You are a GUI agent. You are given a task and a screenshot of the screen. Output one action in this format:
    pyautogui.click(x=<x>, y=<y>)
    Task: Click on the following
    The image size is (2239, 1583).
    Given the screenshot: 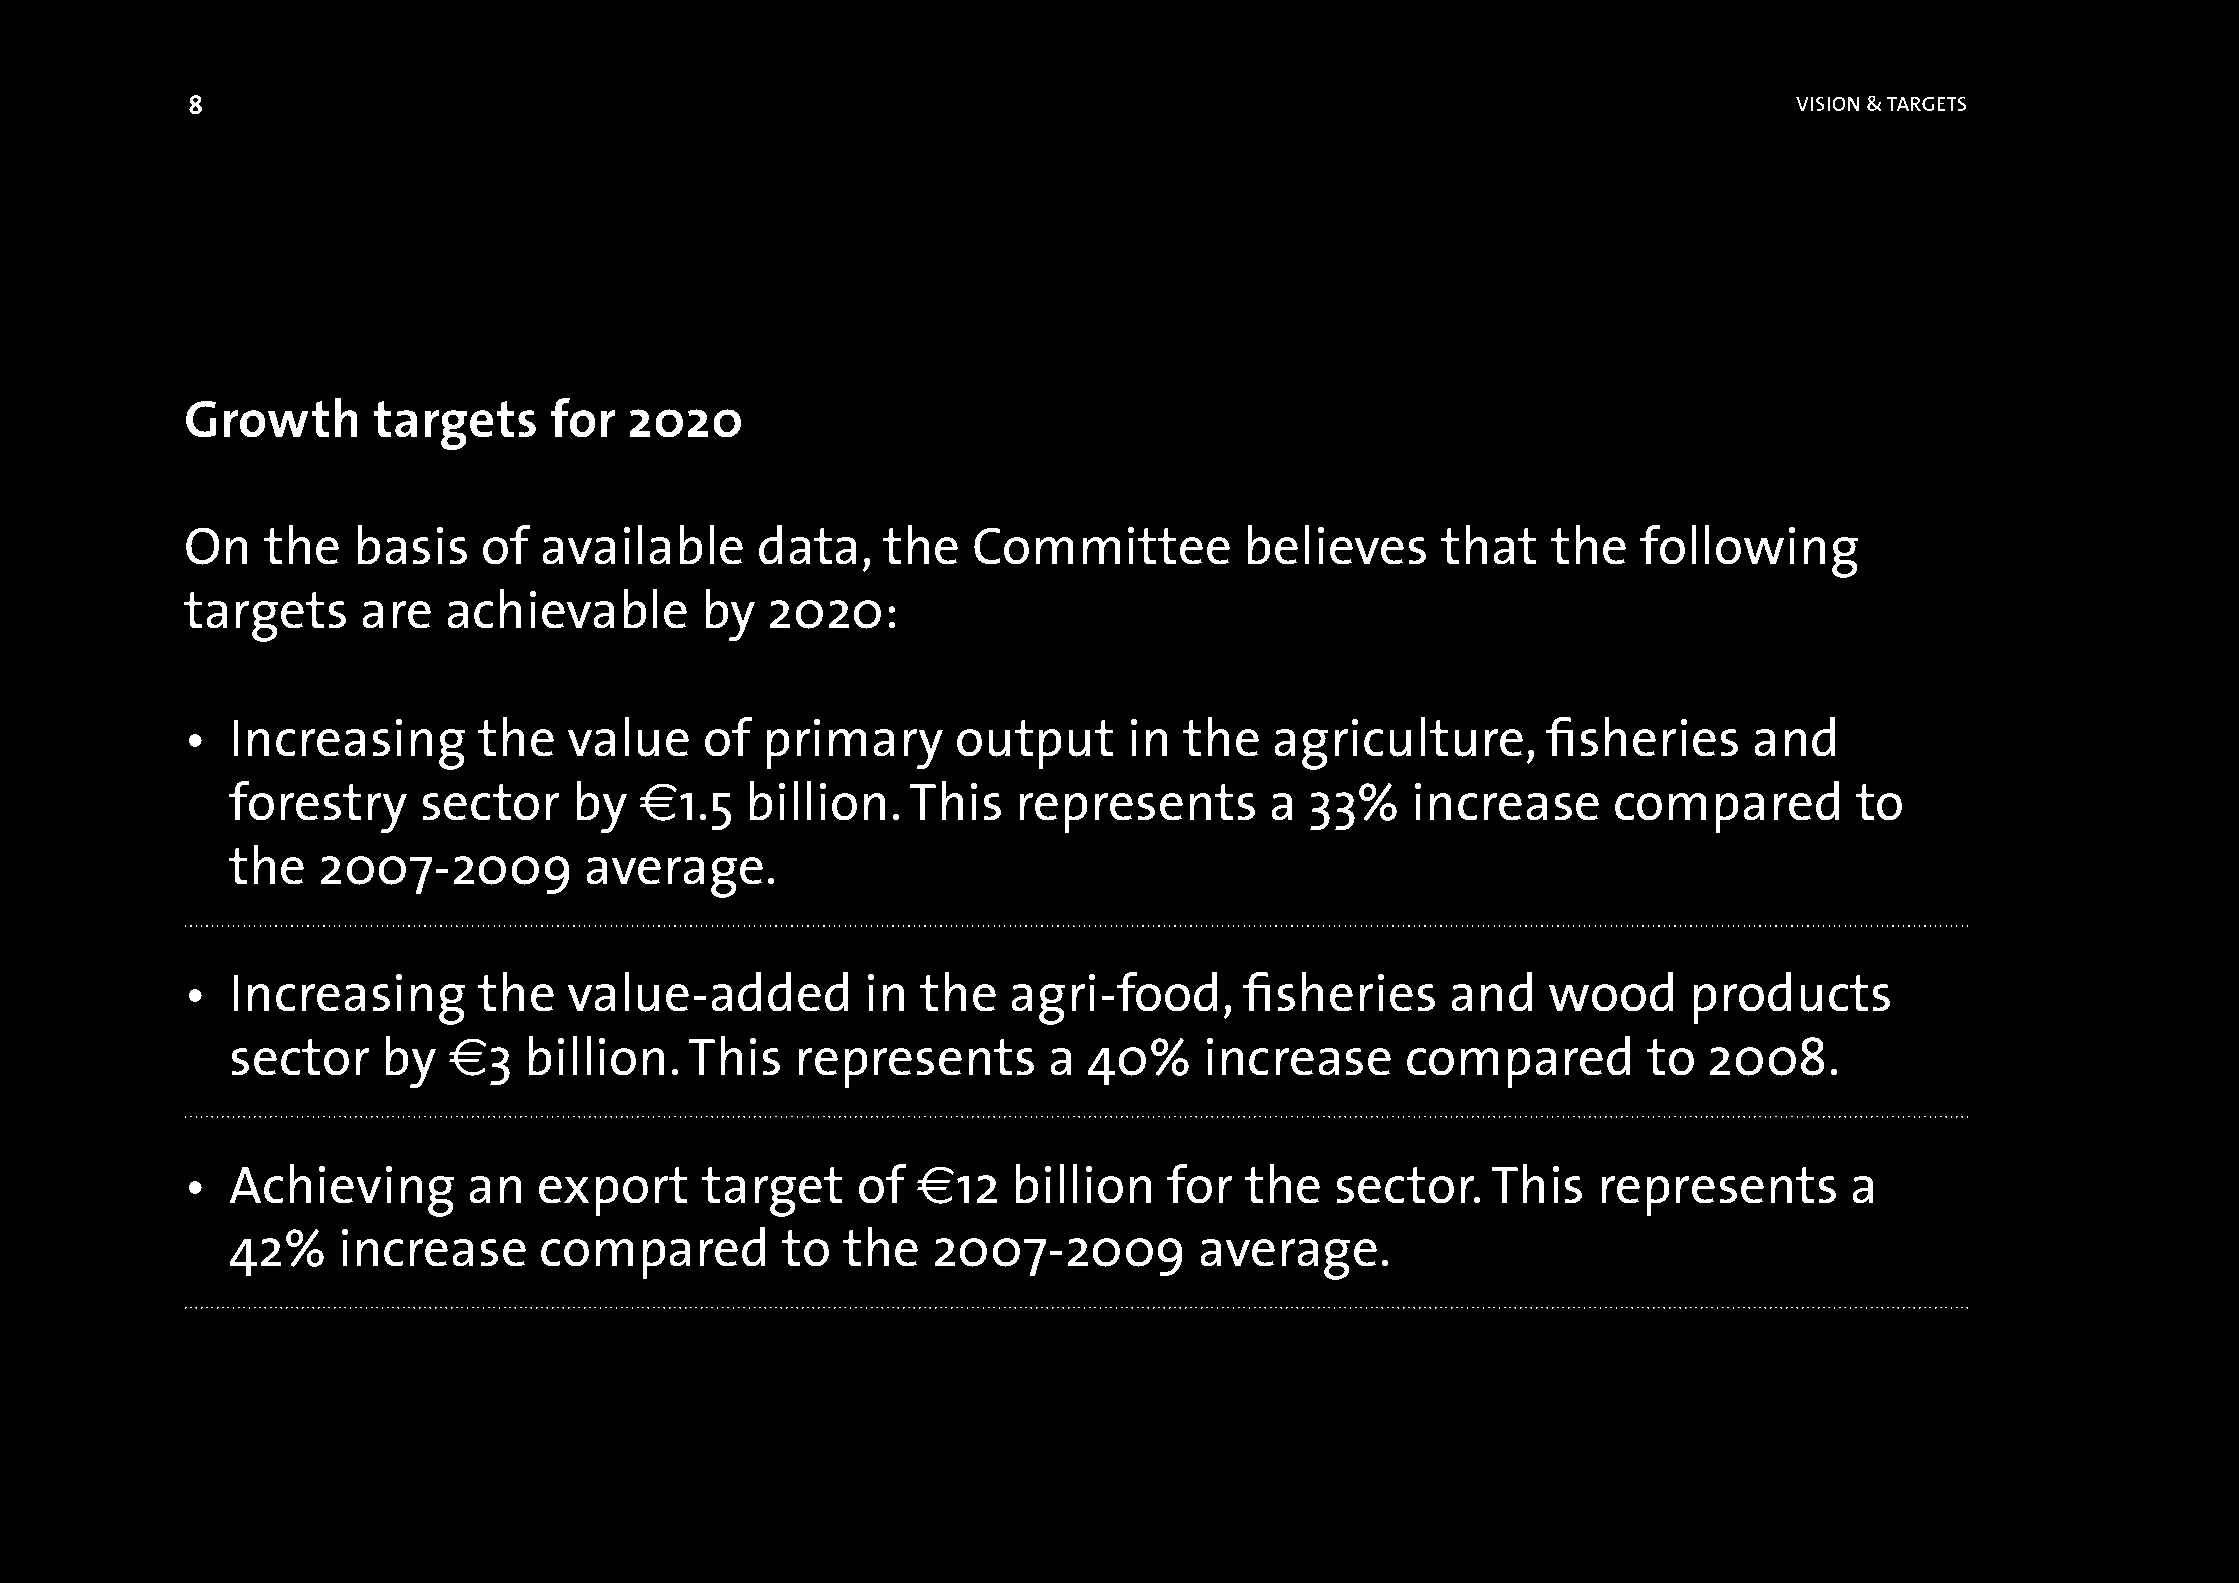 What is the action you would take?
    pyautogui.click(x=1749, y=551)
